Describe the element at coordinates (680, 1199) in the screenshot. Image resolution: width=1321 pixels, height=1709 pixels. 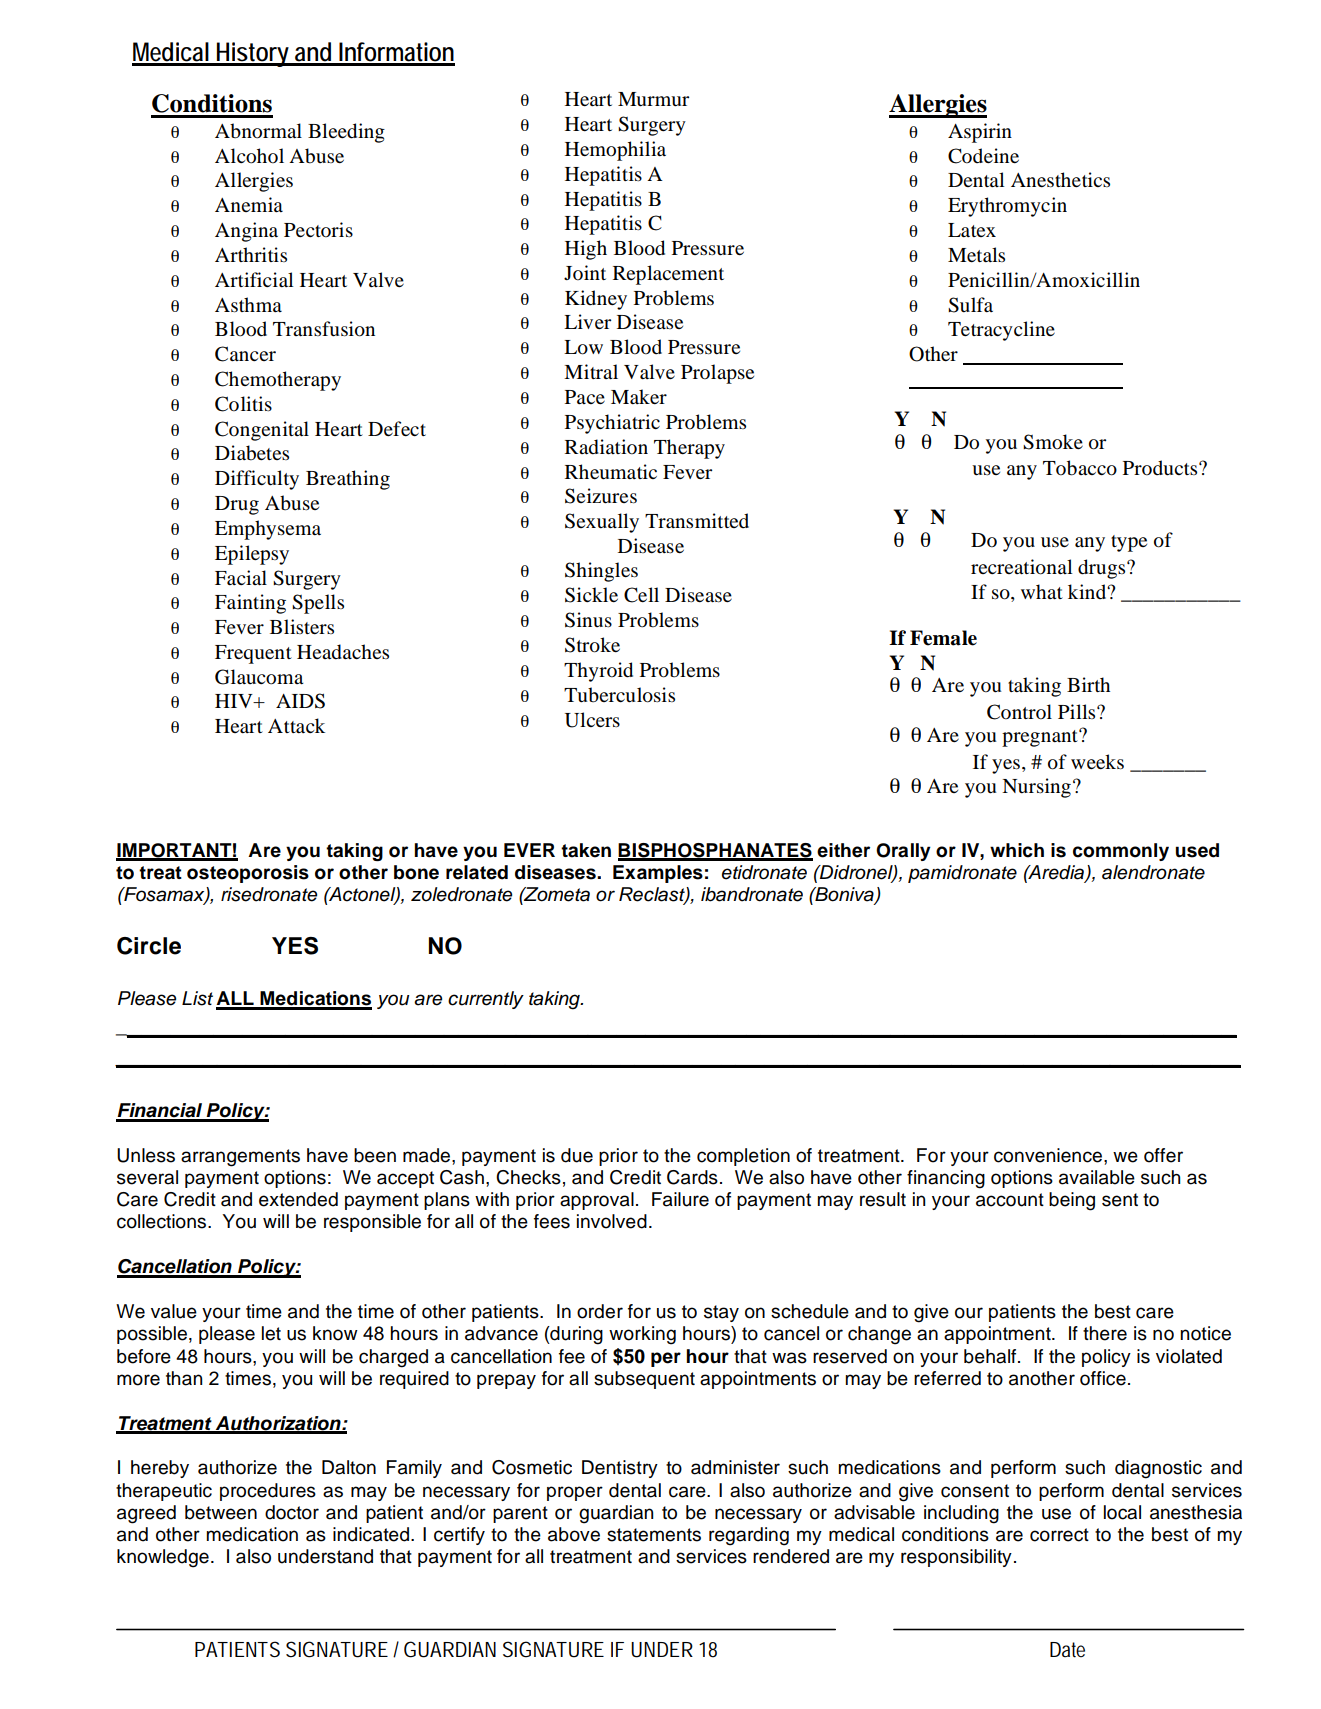
I see `Failure` at that location.
